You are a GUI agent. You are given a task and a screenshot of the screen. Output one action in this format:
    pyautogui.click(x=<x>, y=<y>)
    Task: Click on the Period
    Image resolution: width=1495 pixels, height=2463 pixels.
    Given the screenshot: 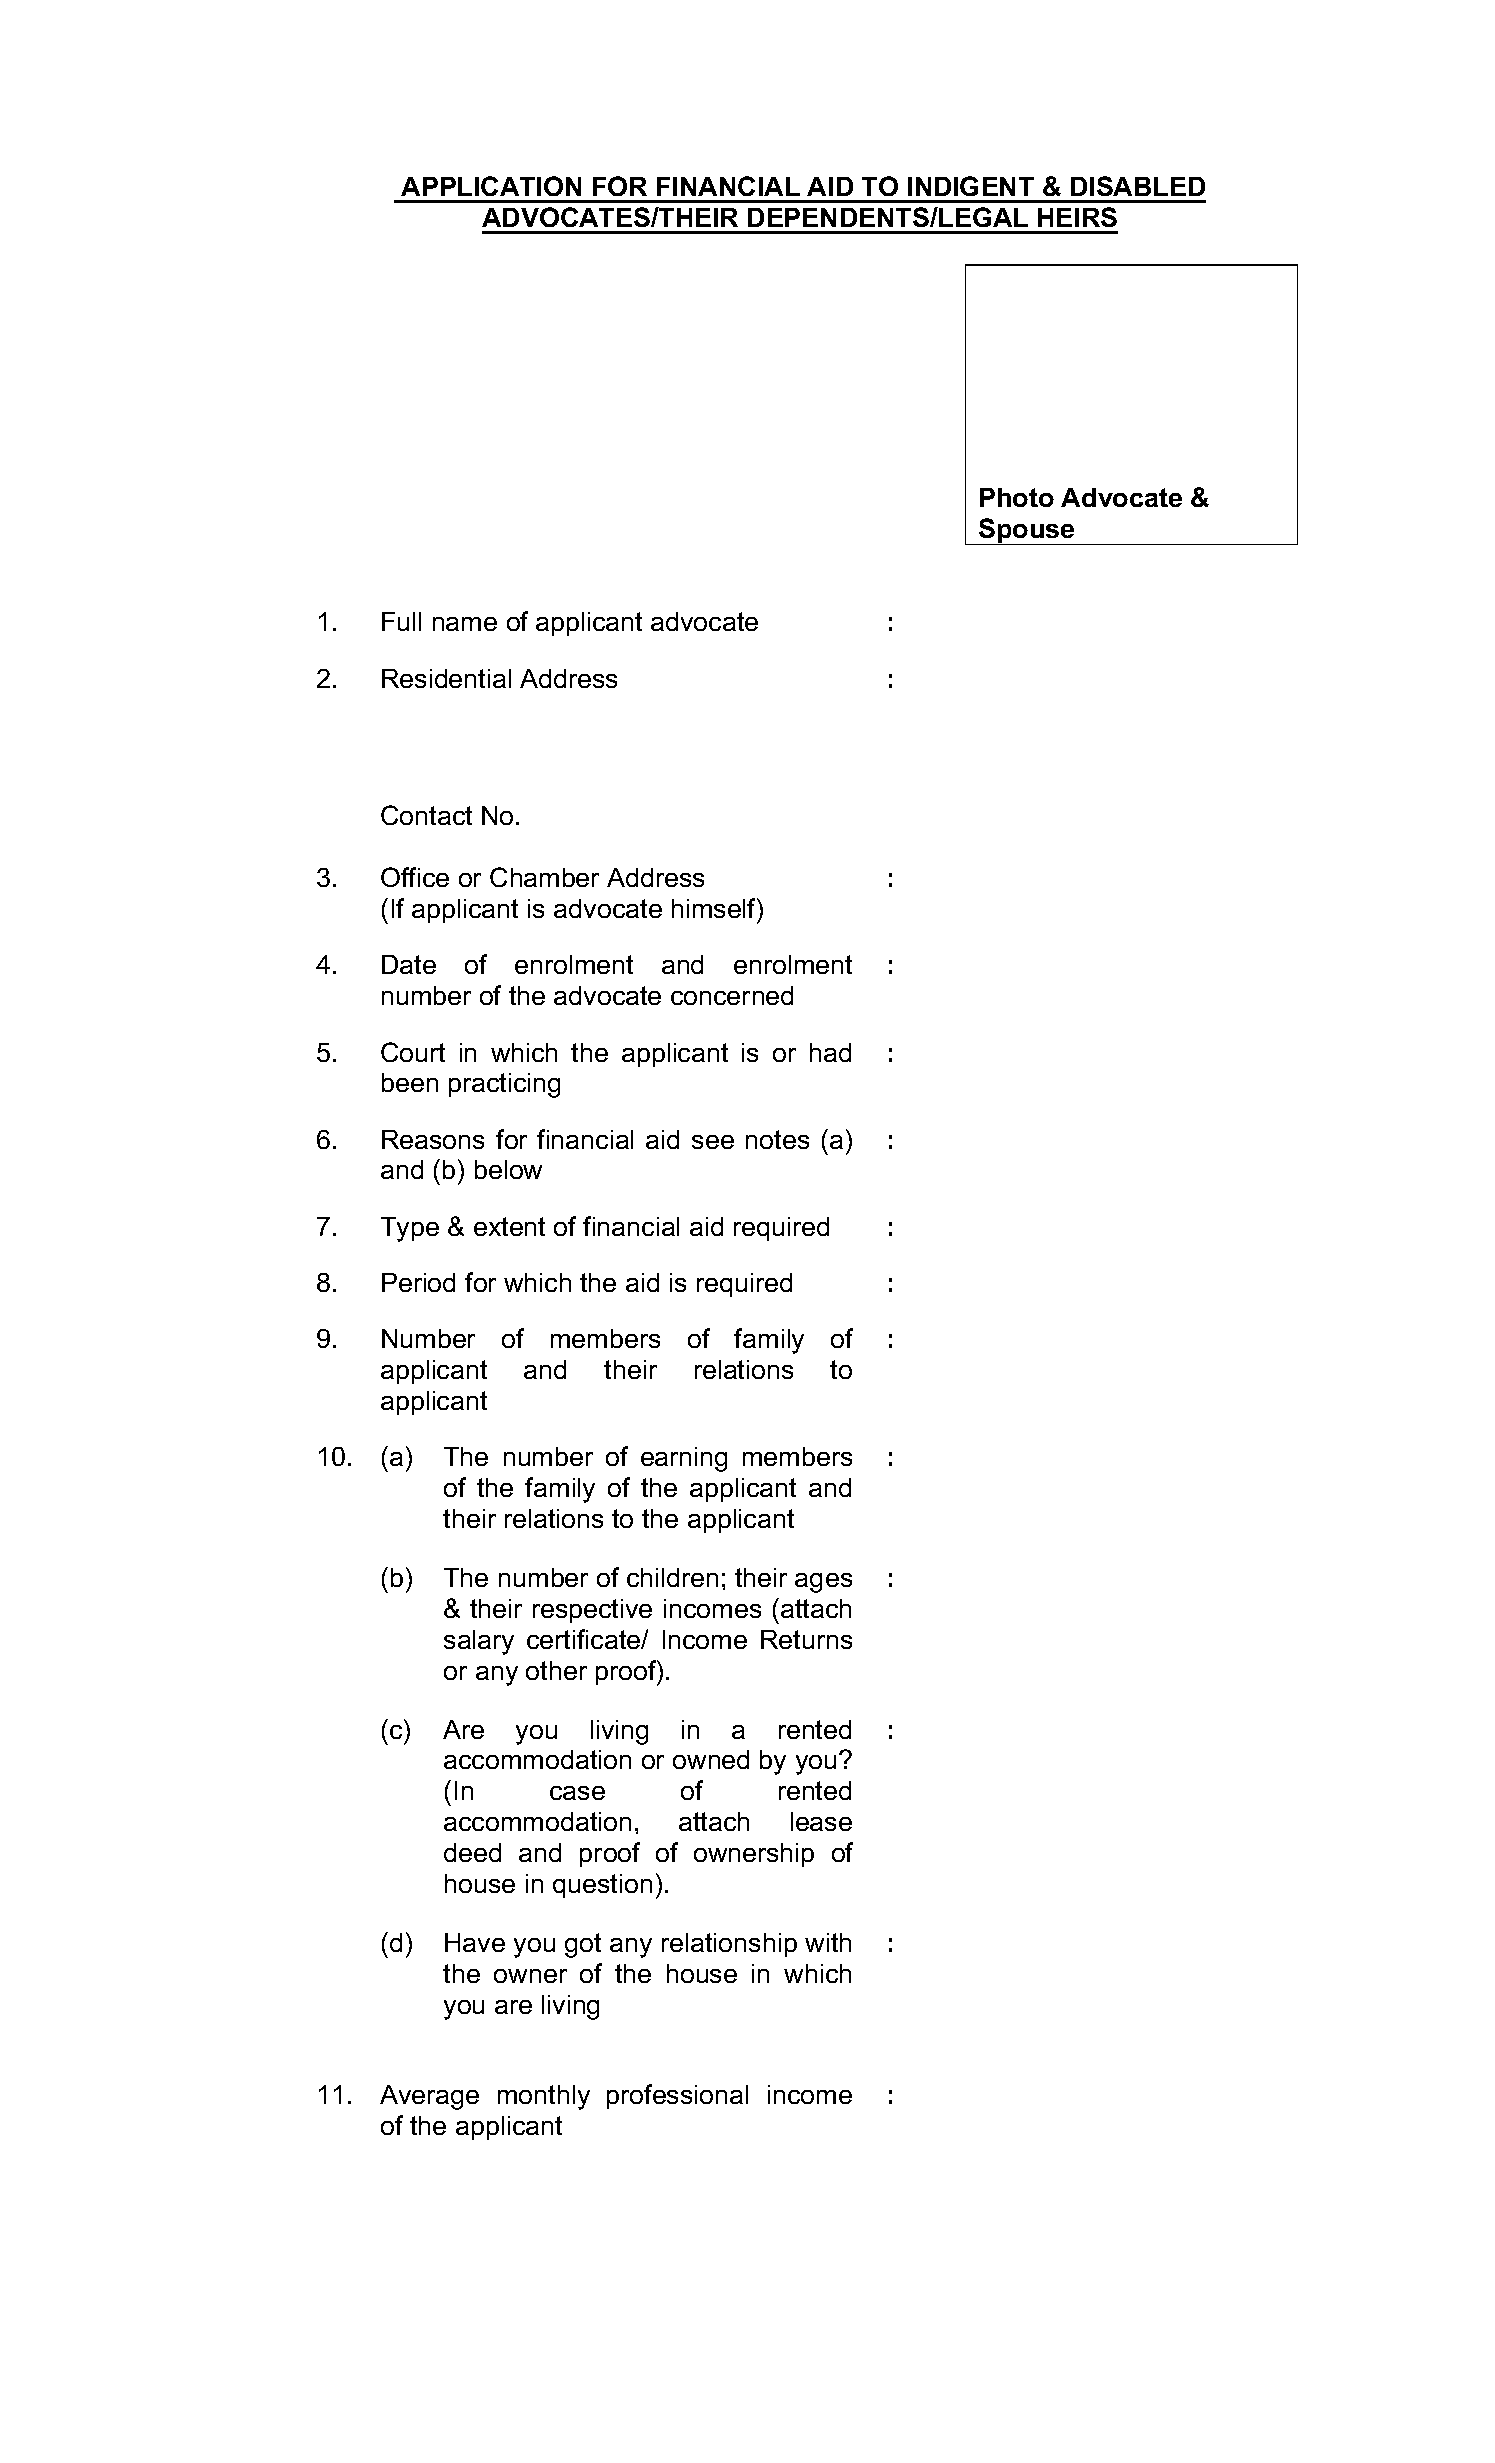 What is the action you would take?
    pyautogui.click(x=418, y=1282)
